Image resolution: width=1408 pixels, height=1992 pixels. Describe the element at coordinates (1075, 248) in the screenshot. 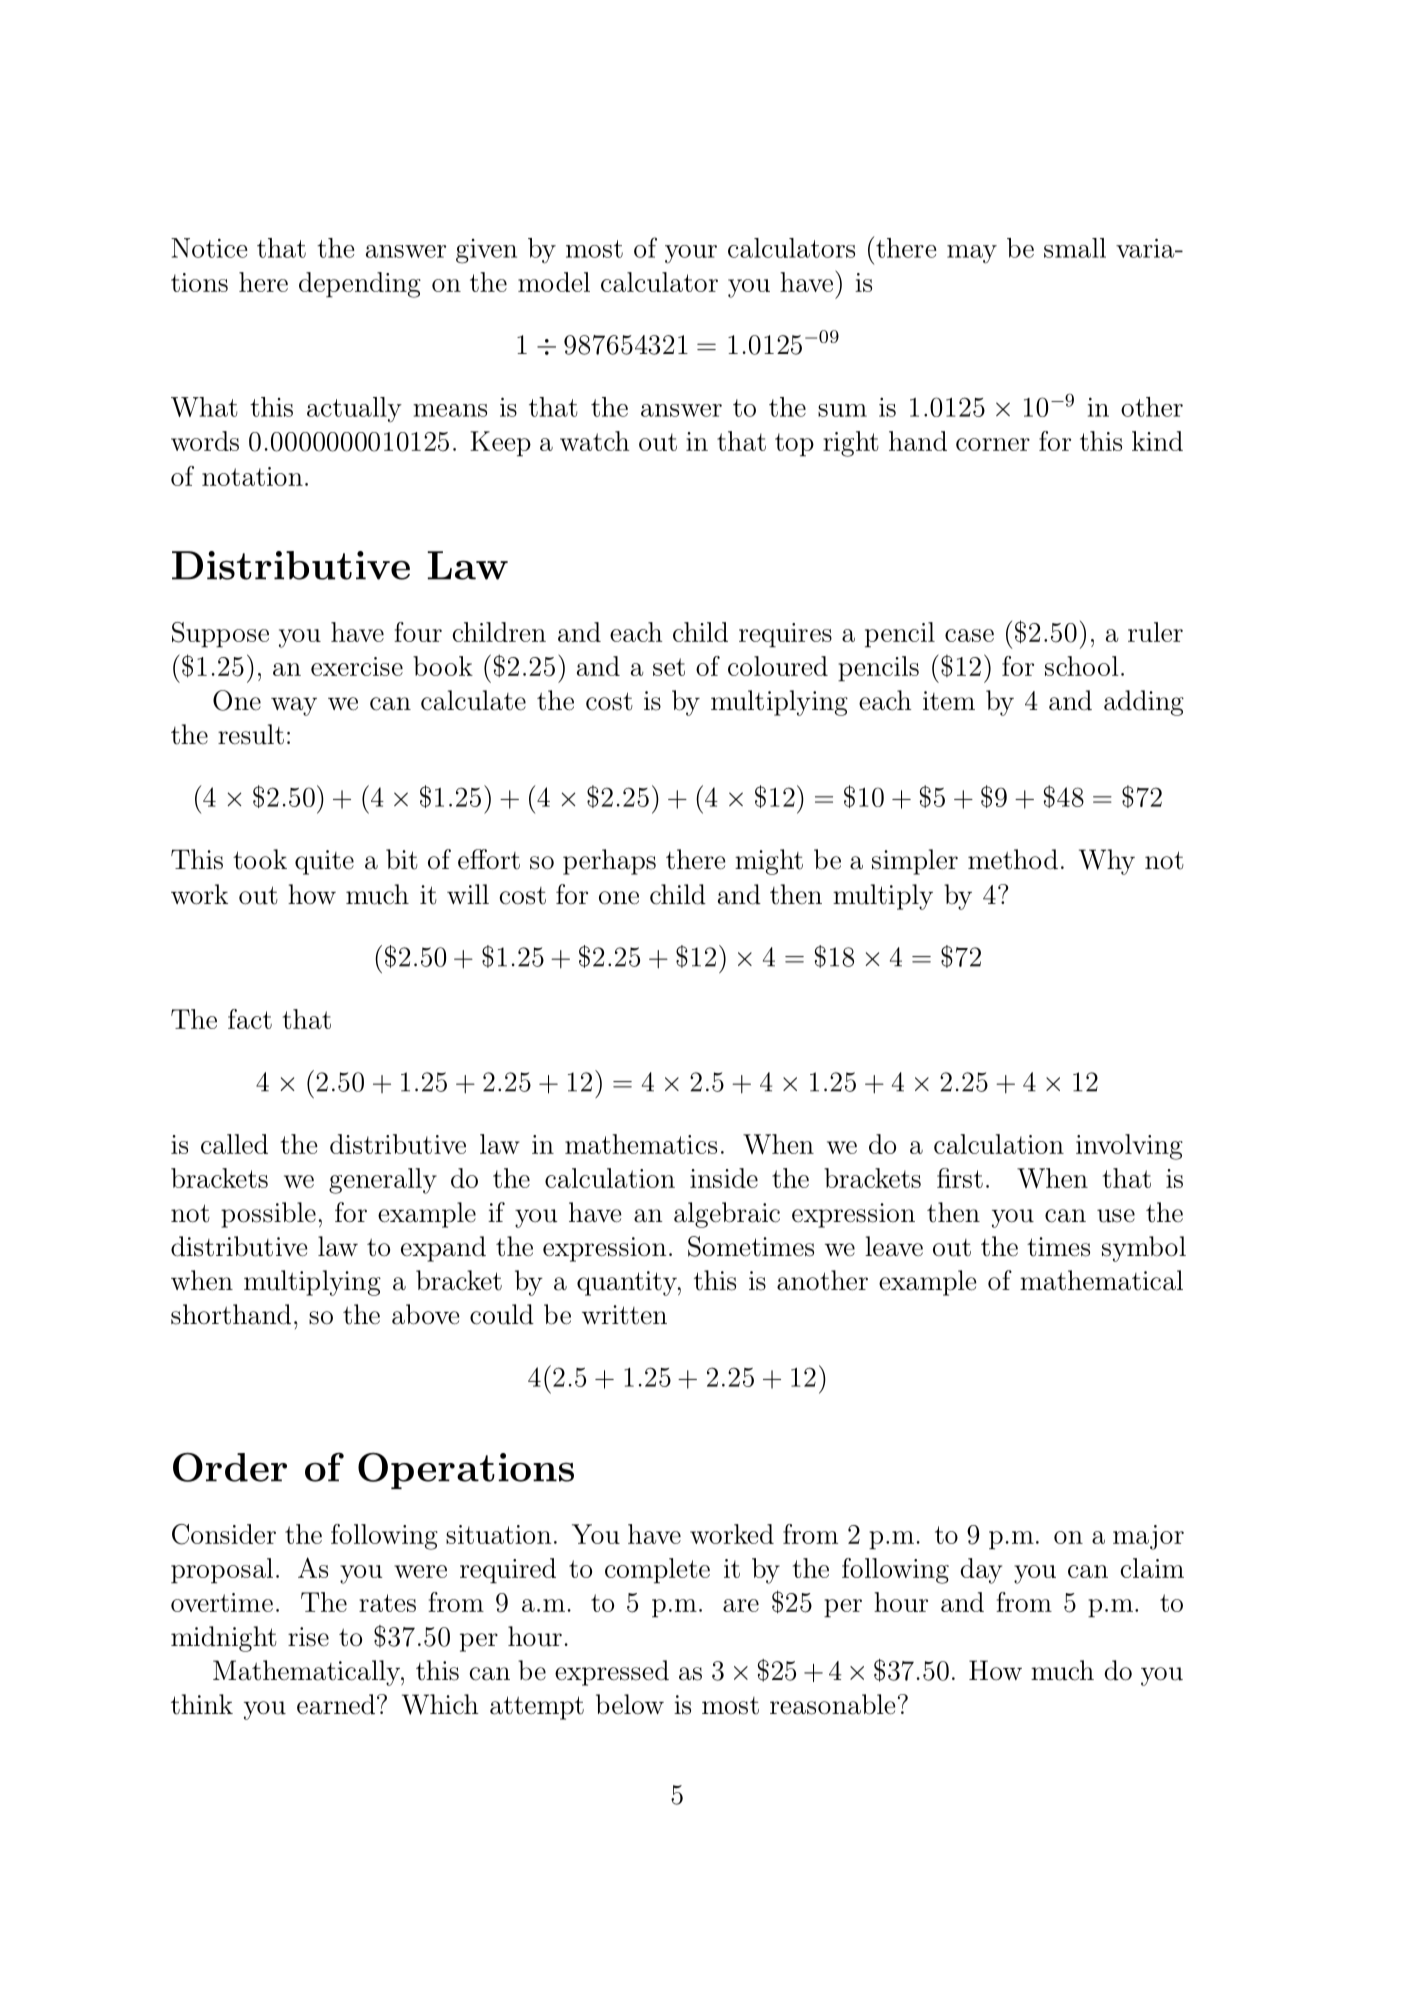

I see `small` at that location.
